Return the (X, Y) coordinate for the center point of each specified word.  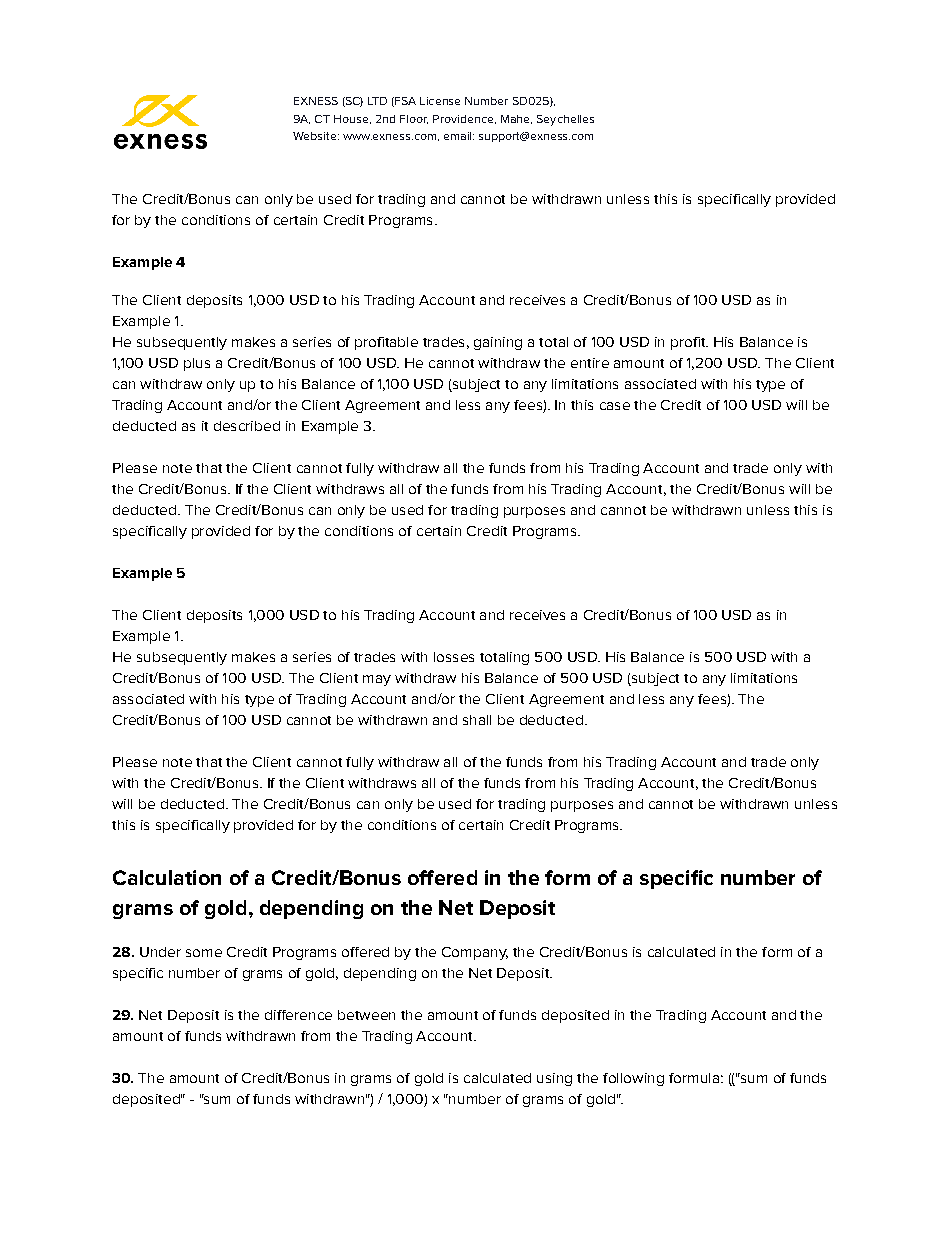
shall (477, 720)
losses (454, 657)
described (247, 426)
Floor (414, 119)
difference (298, 1015)
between (366, 1015)
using (554, 1079)
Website (316, 136)
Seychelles (565, 120)
